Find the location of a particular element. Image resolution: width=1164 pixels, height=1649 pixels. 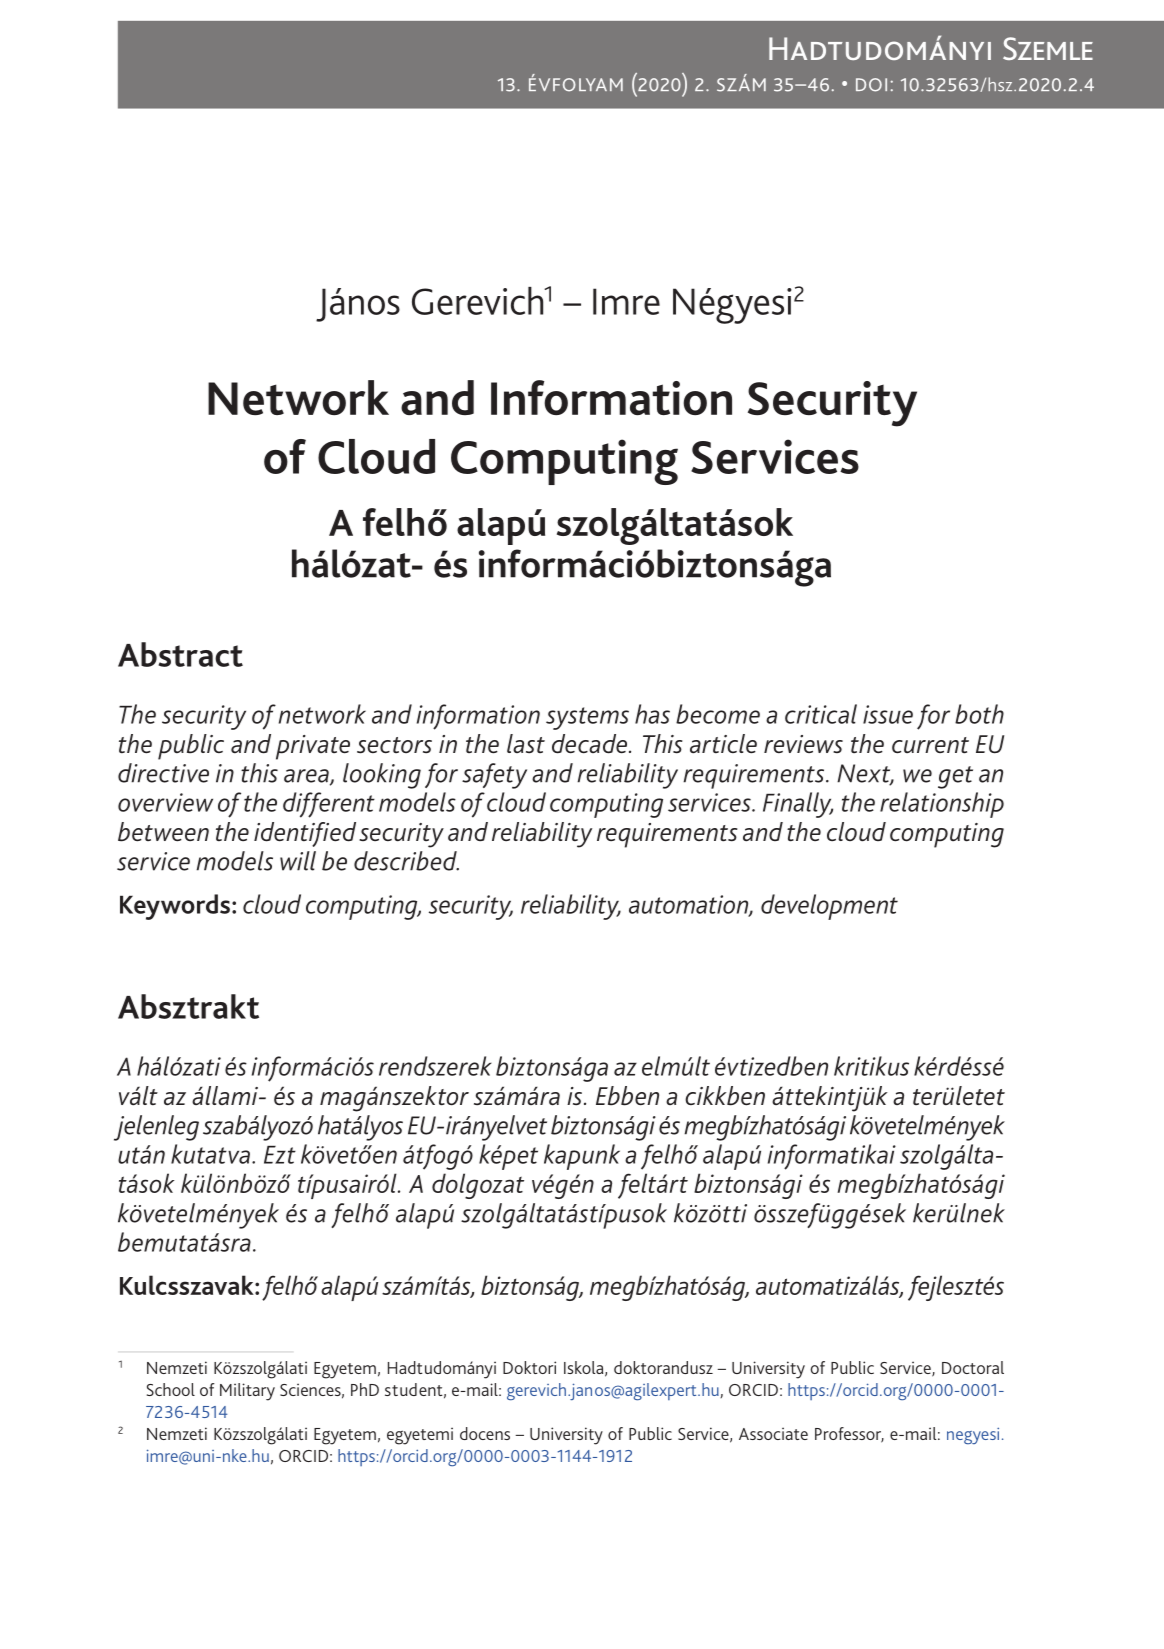

decade is located at coordinates (591, 744).
